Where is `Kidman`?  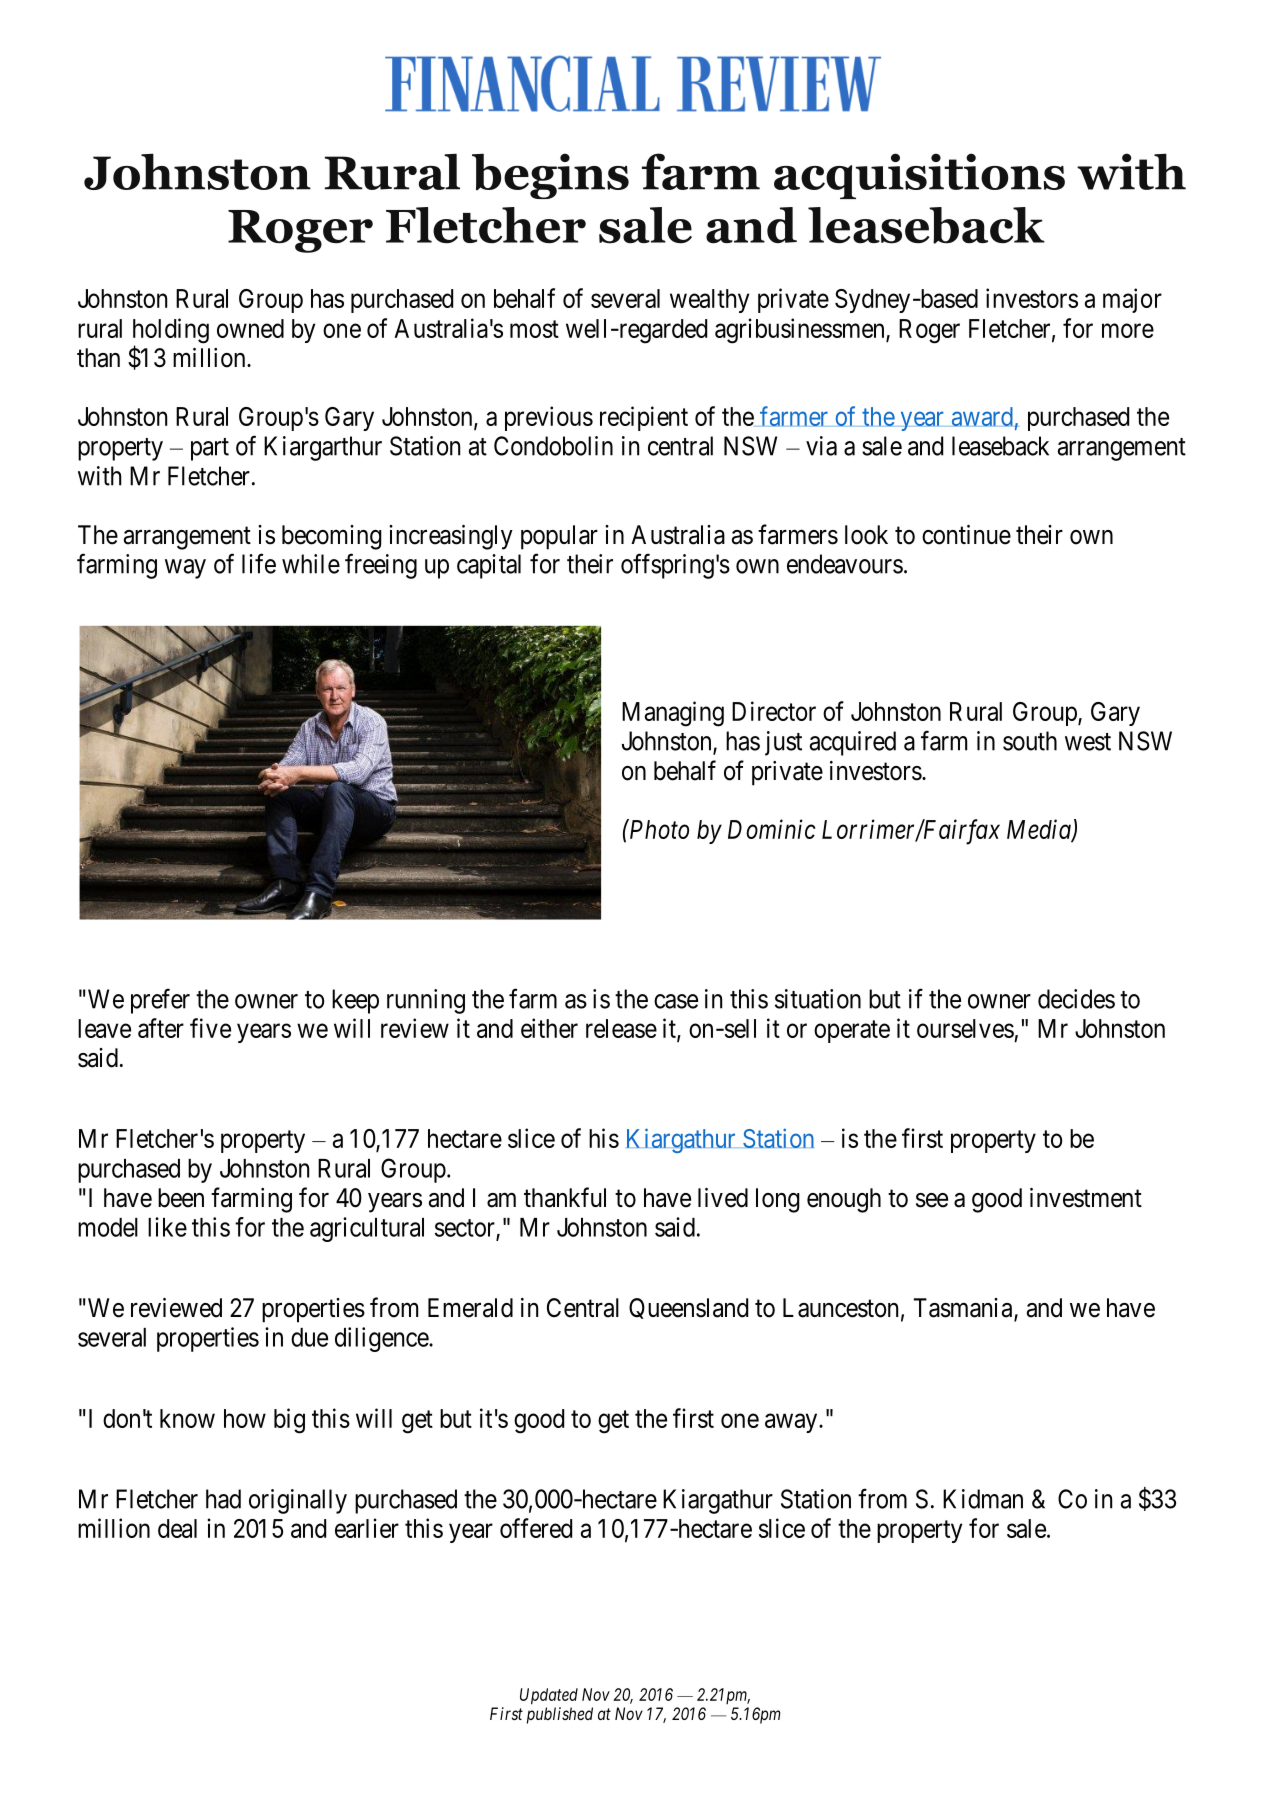
Kidman is located at coordinates (983, 1499).
